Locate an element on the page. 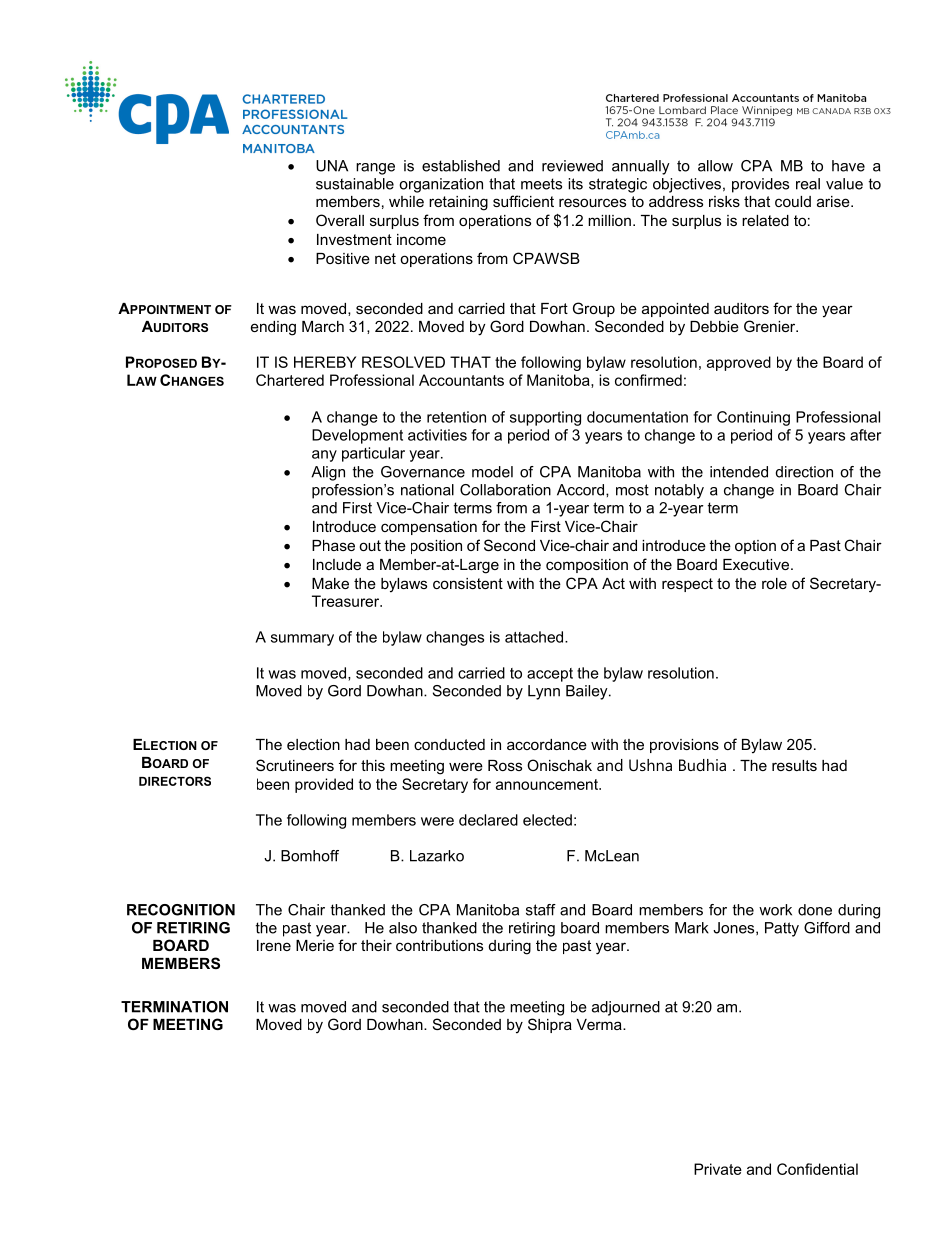  UNA is located at coordinates (332, 166).
